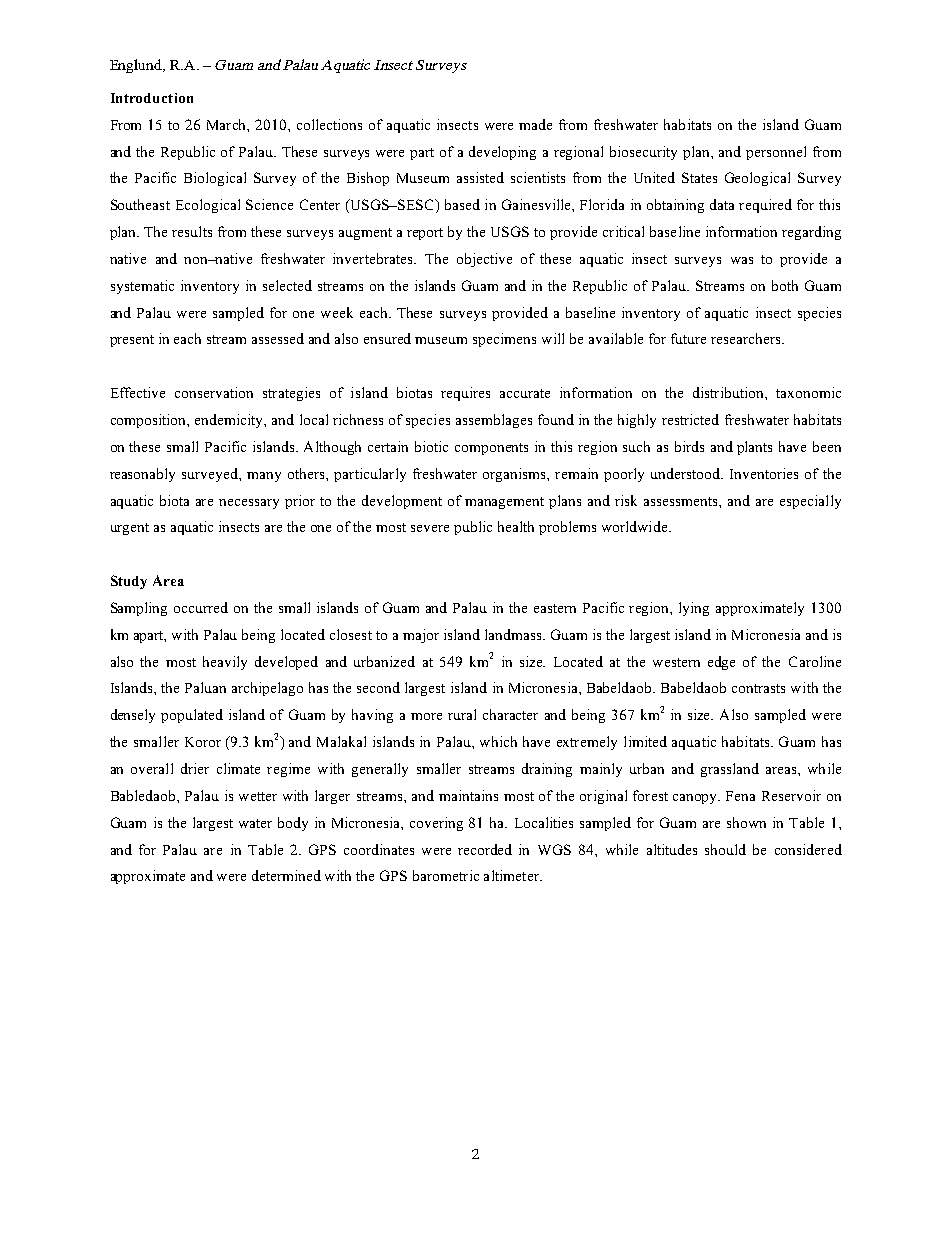  I want to click on distribution, so click(729, 392).
